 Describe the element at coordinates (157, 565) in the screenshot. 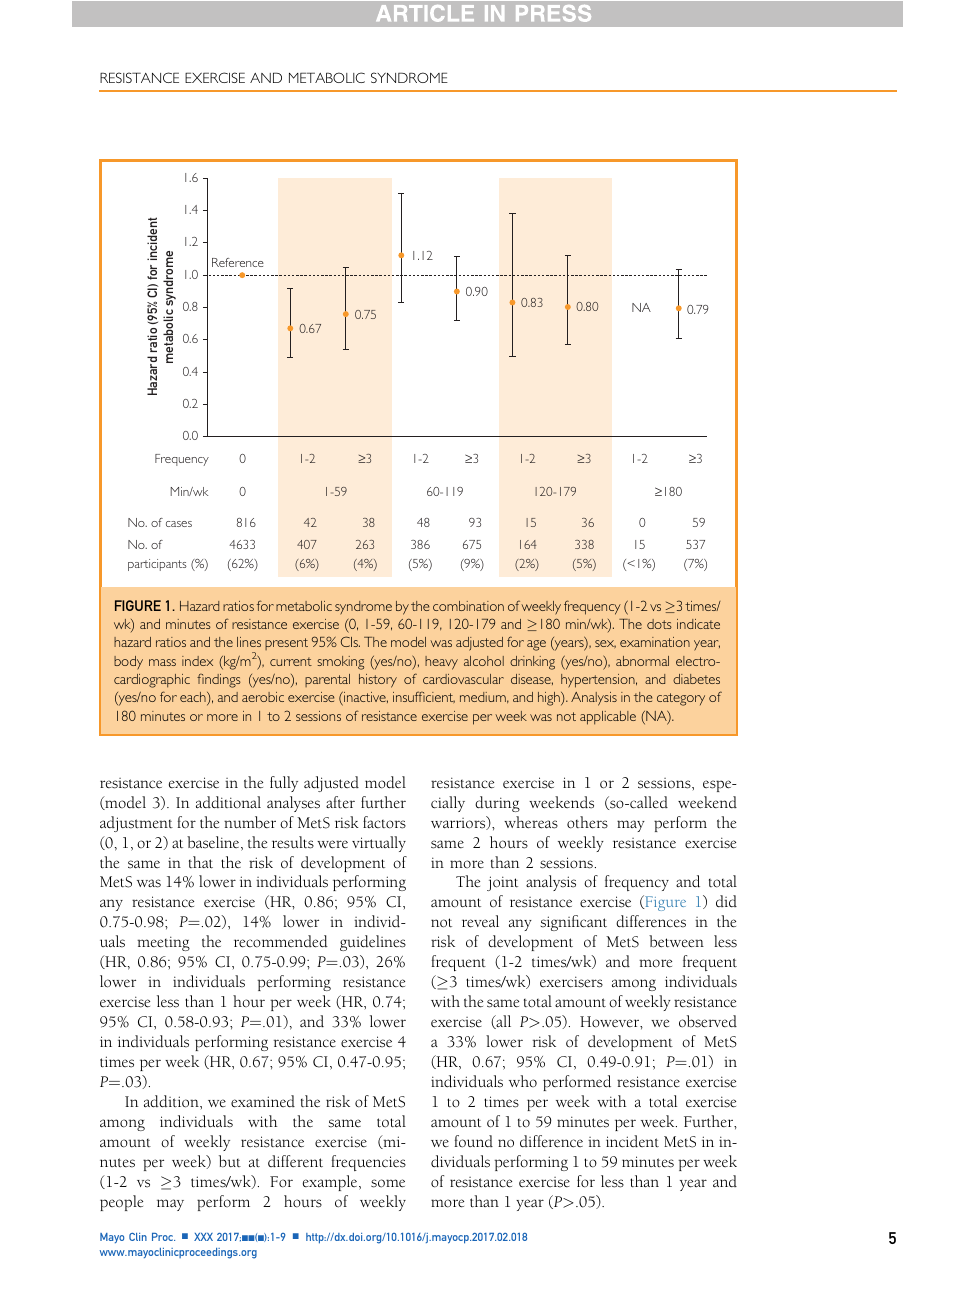

I see `participants` at that location.
